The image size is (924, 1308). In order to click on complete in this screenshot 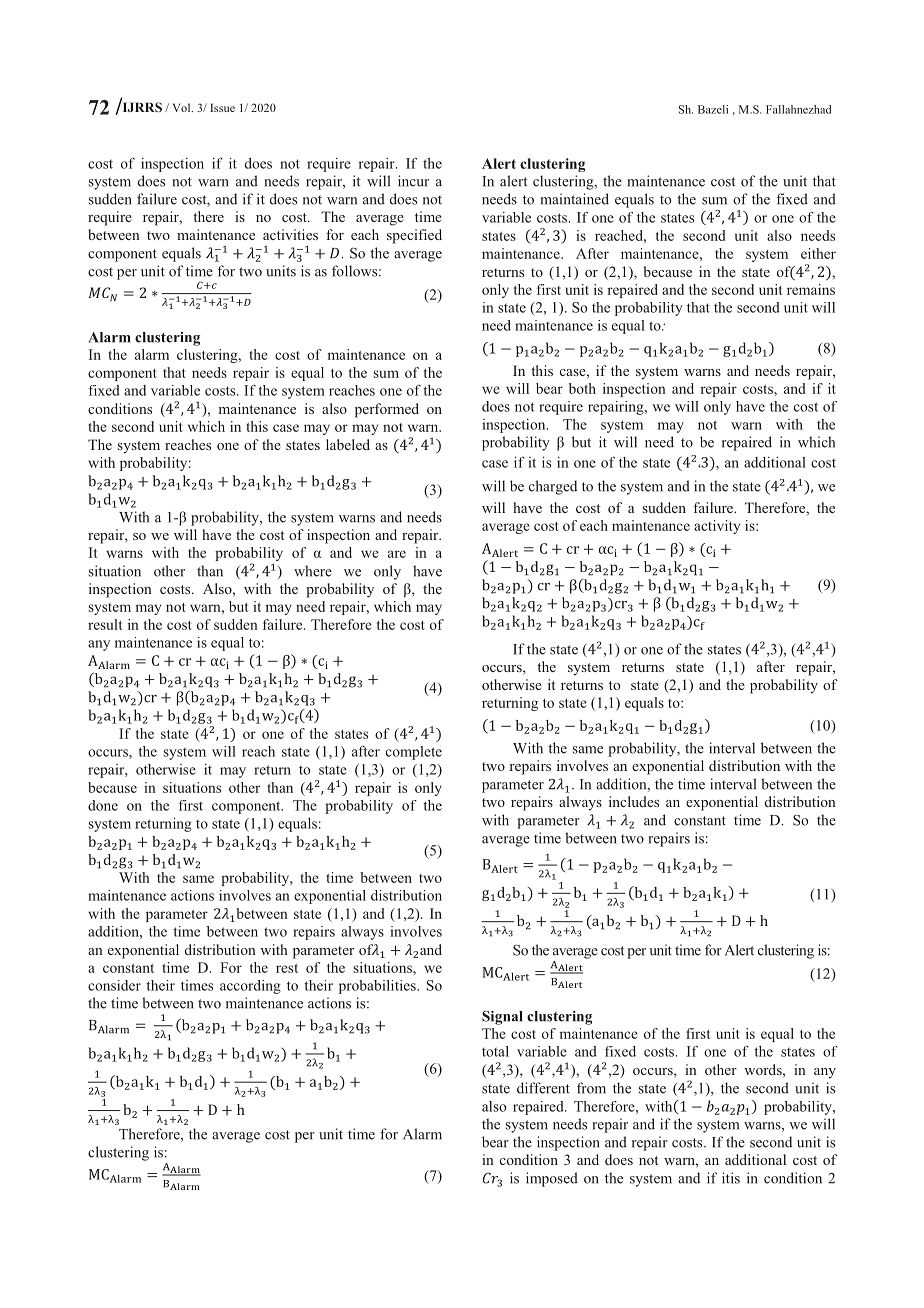, I will do `click(414, 753)`.
